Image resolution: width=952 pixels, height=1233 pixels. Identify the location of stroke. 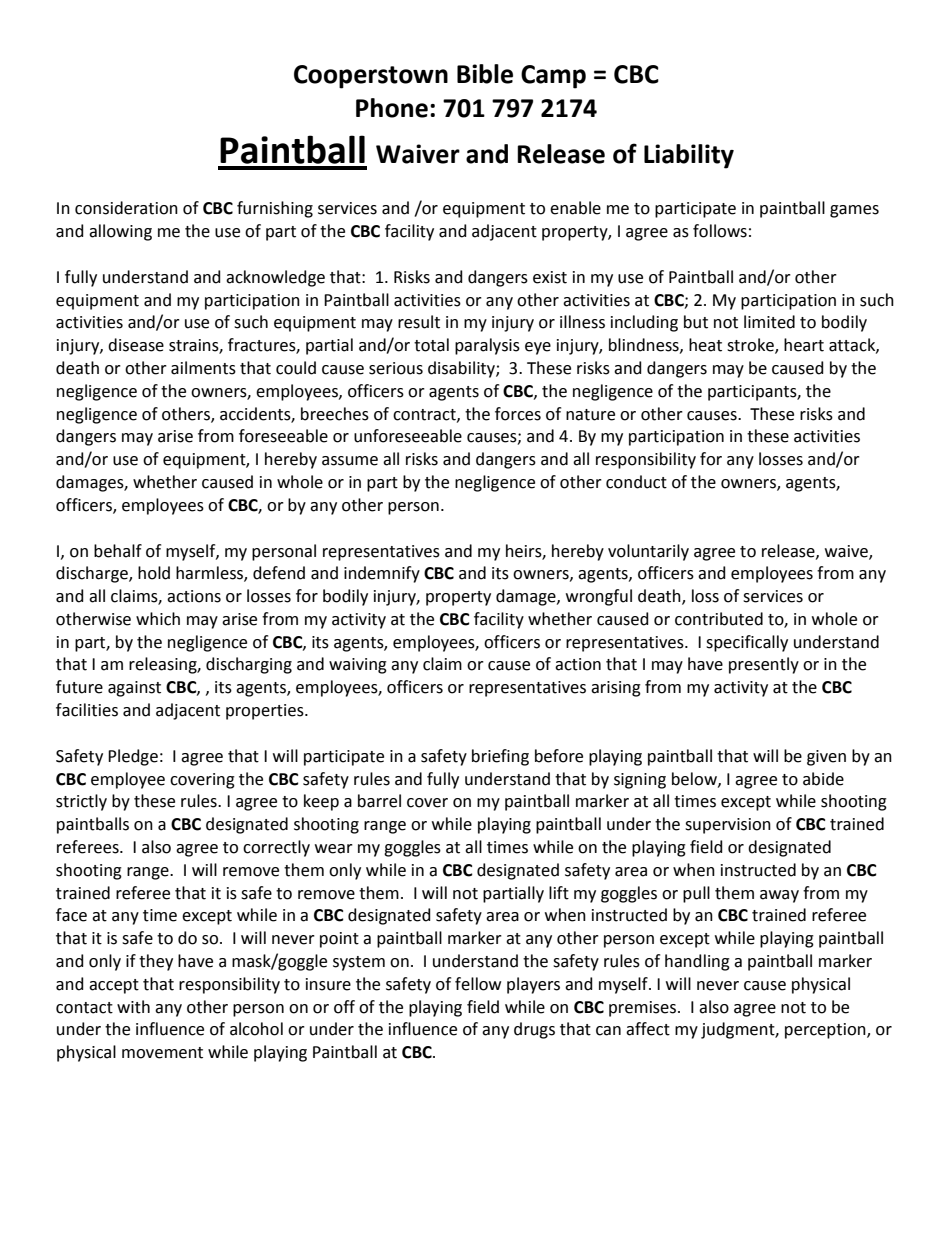
(751, 346).
